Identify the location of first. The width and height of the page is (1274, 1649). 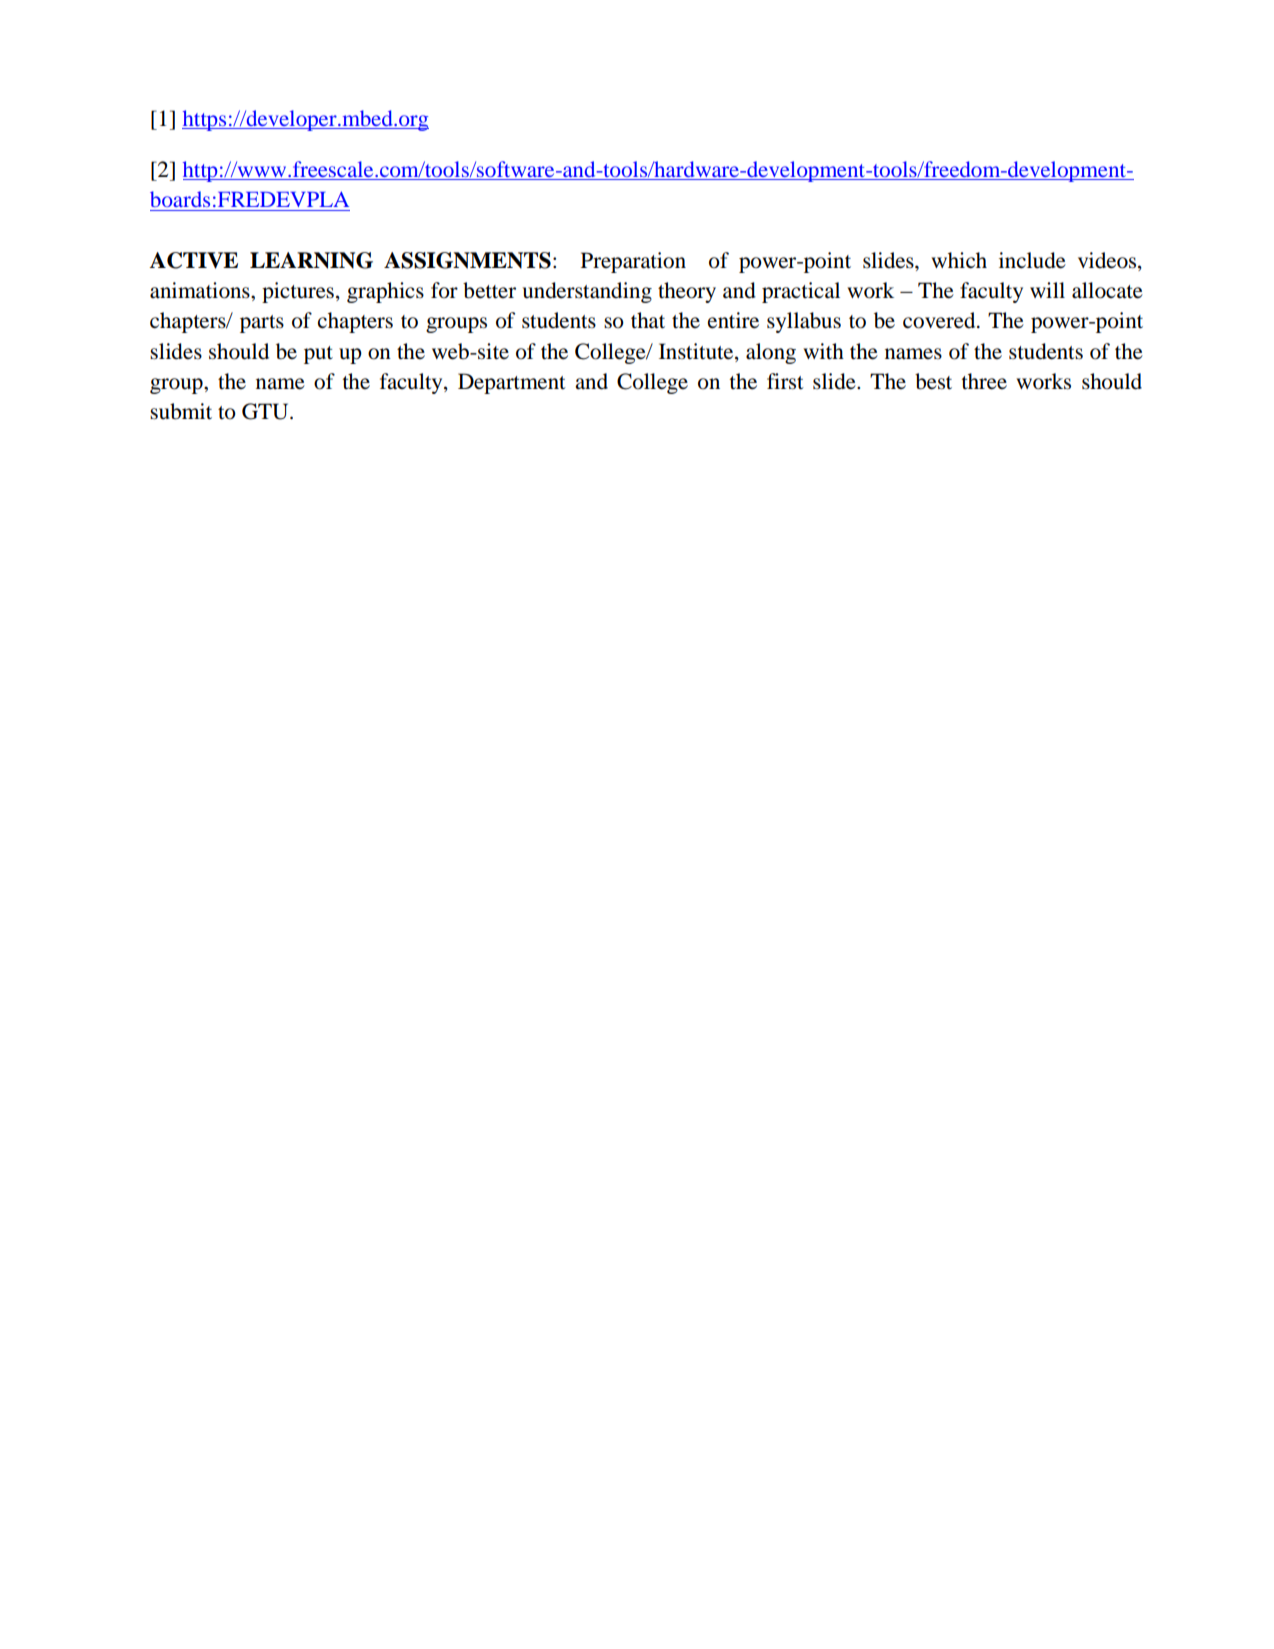
(785, 381).
